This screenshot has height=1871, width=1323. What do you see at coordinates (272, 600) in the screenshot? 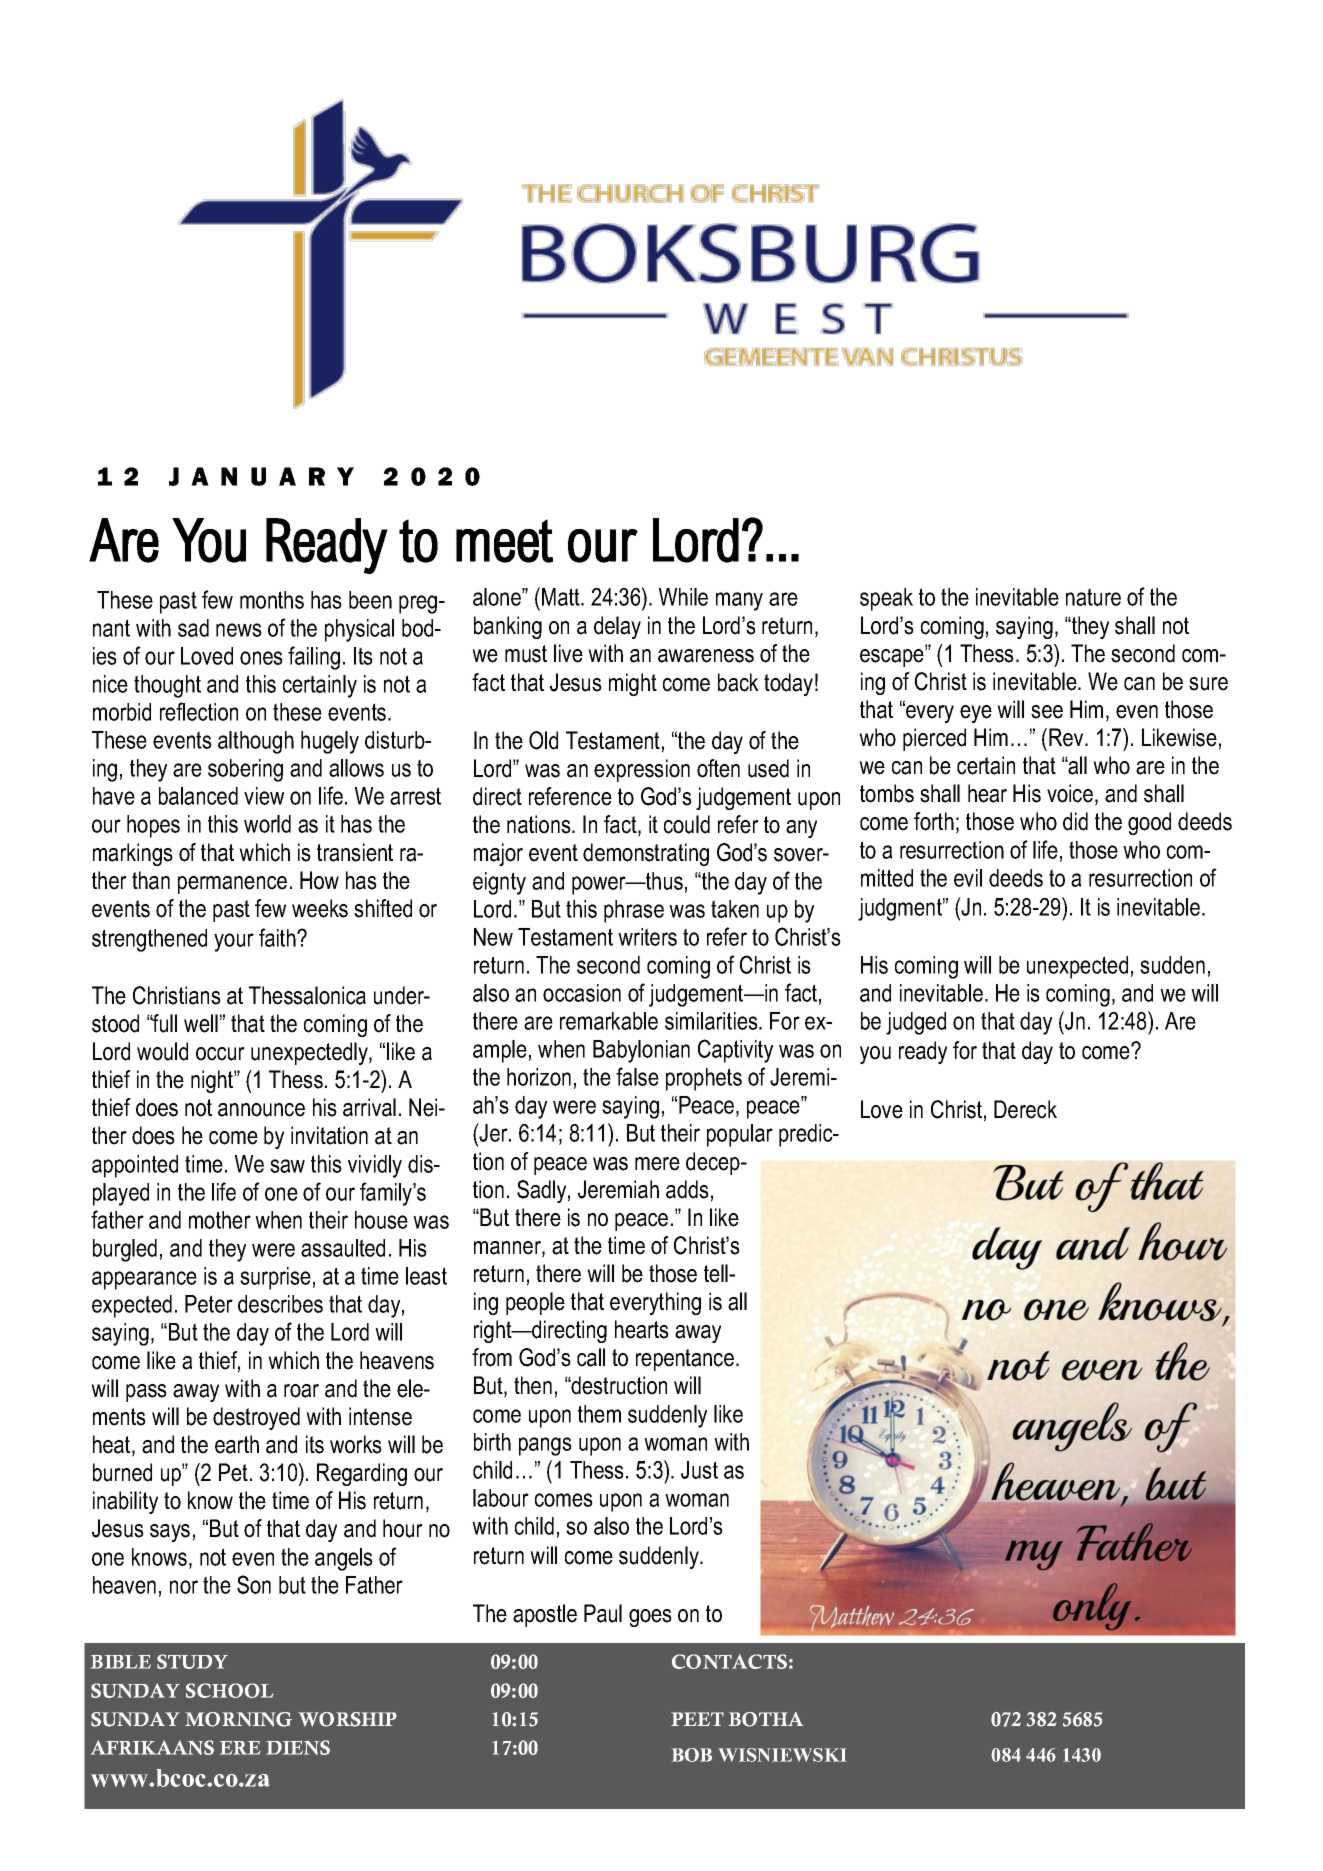
I see `months` at bounding box center [272, 600].
